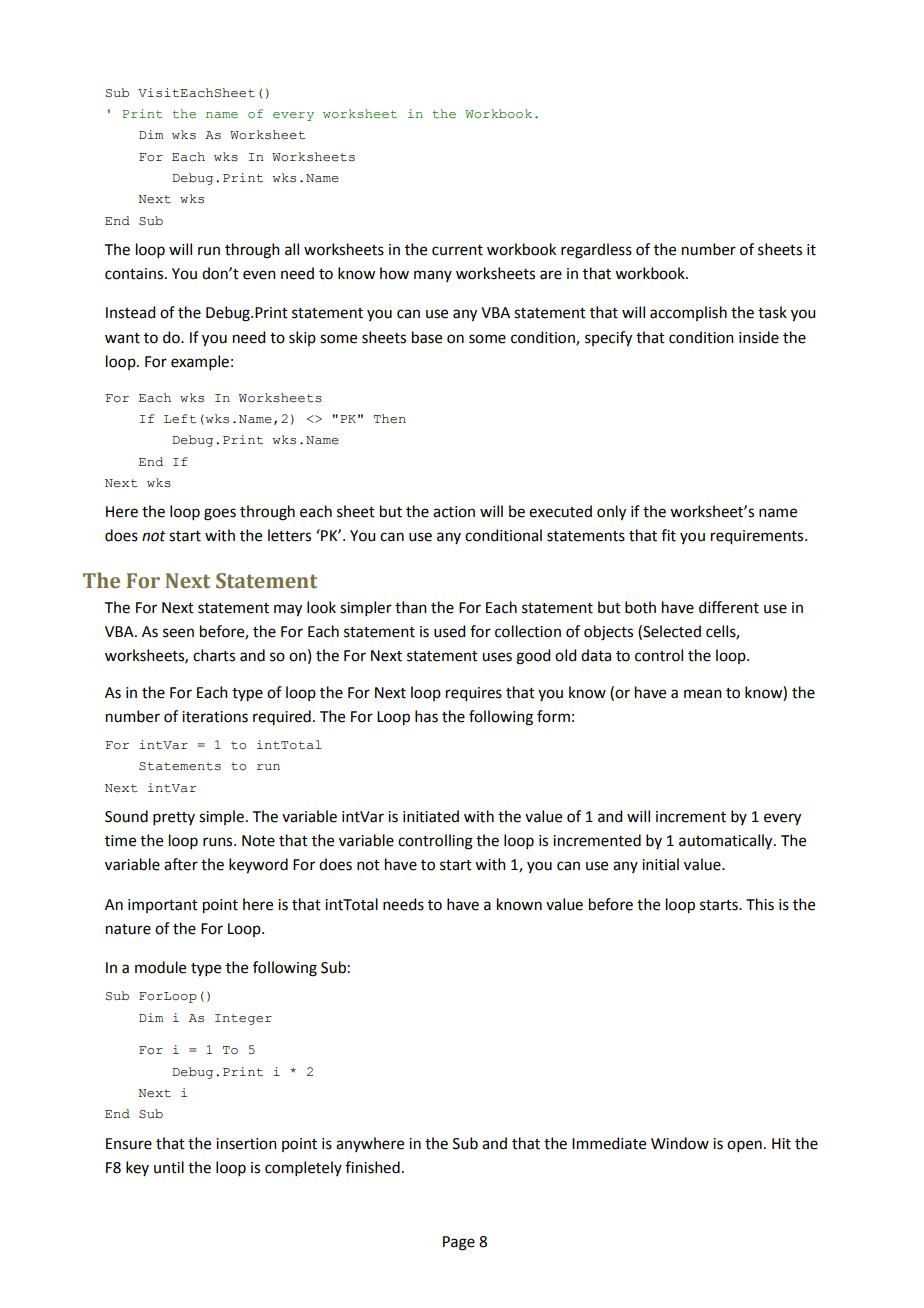 This image has width=924, height=1308. Describe the element at coordinates (680, 1143) in the image. I see `Window` at that location.
